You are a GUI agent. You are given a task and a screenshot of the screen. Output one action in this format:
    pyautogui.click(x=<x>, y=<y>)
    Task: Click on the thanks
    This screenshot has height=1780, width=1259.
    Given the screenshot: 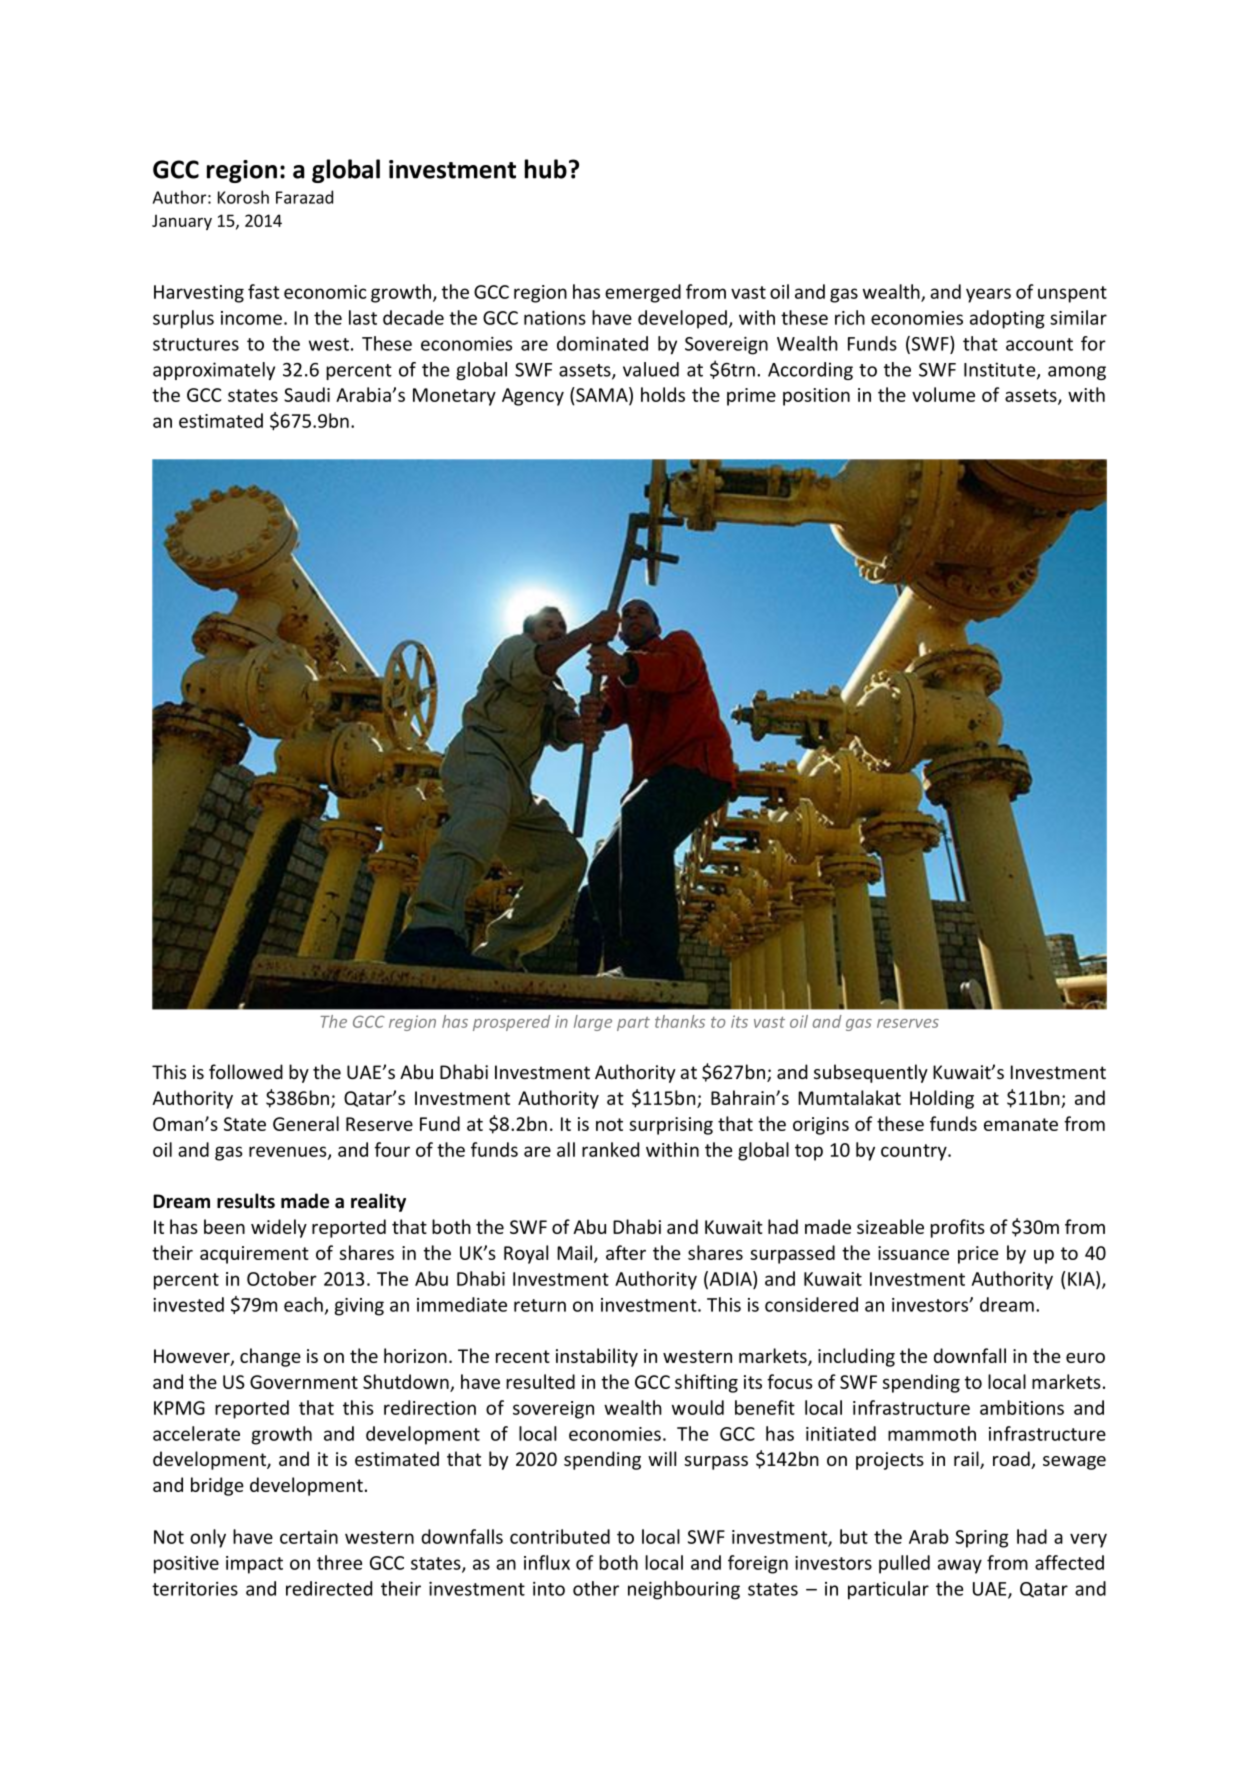 What is the action you would take?
    pyautogui.click(x=680, y=1021)
